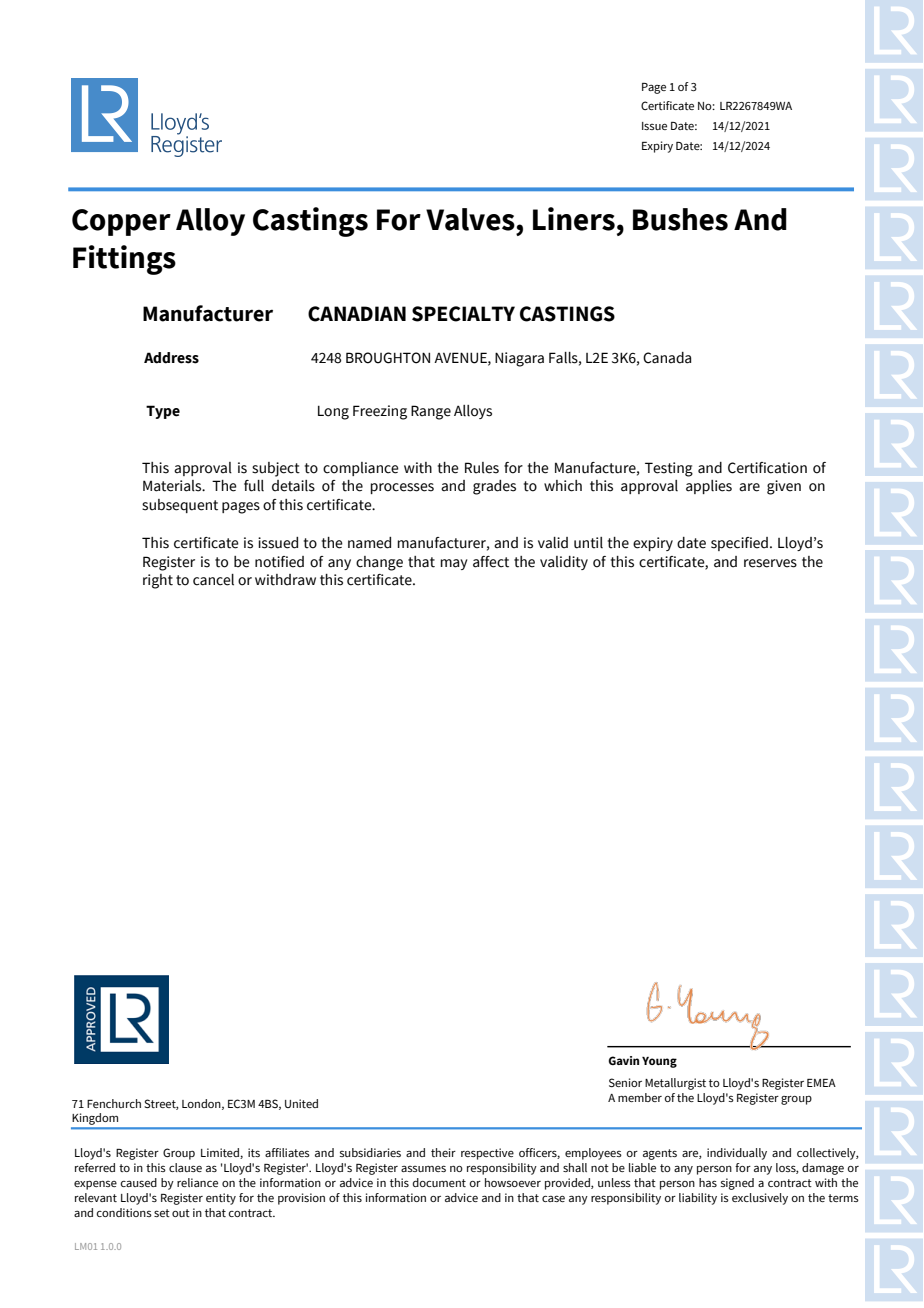 The height and width of the document is (1308, 924). Describe the element at coordinates (454, 564) in the document. I see `may` at that location.
